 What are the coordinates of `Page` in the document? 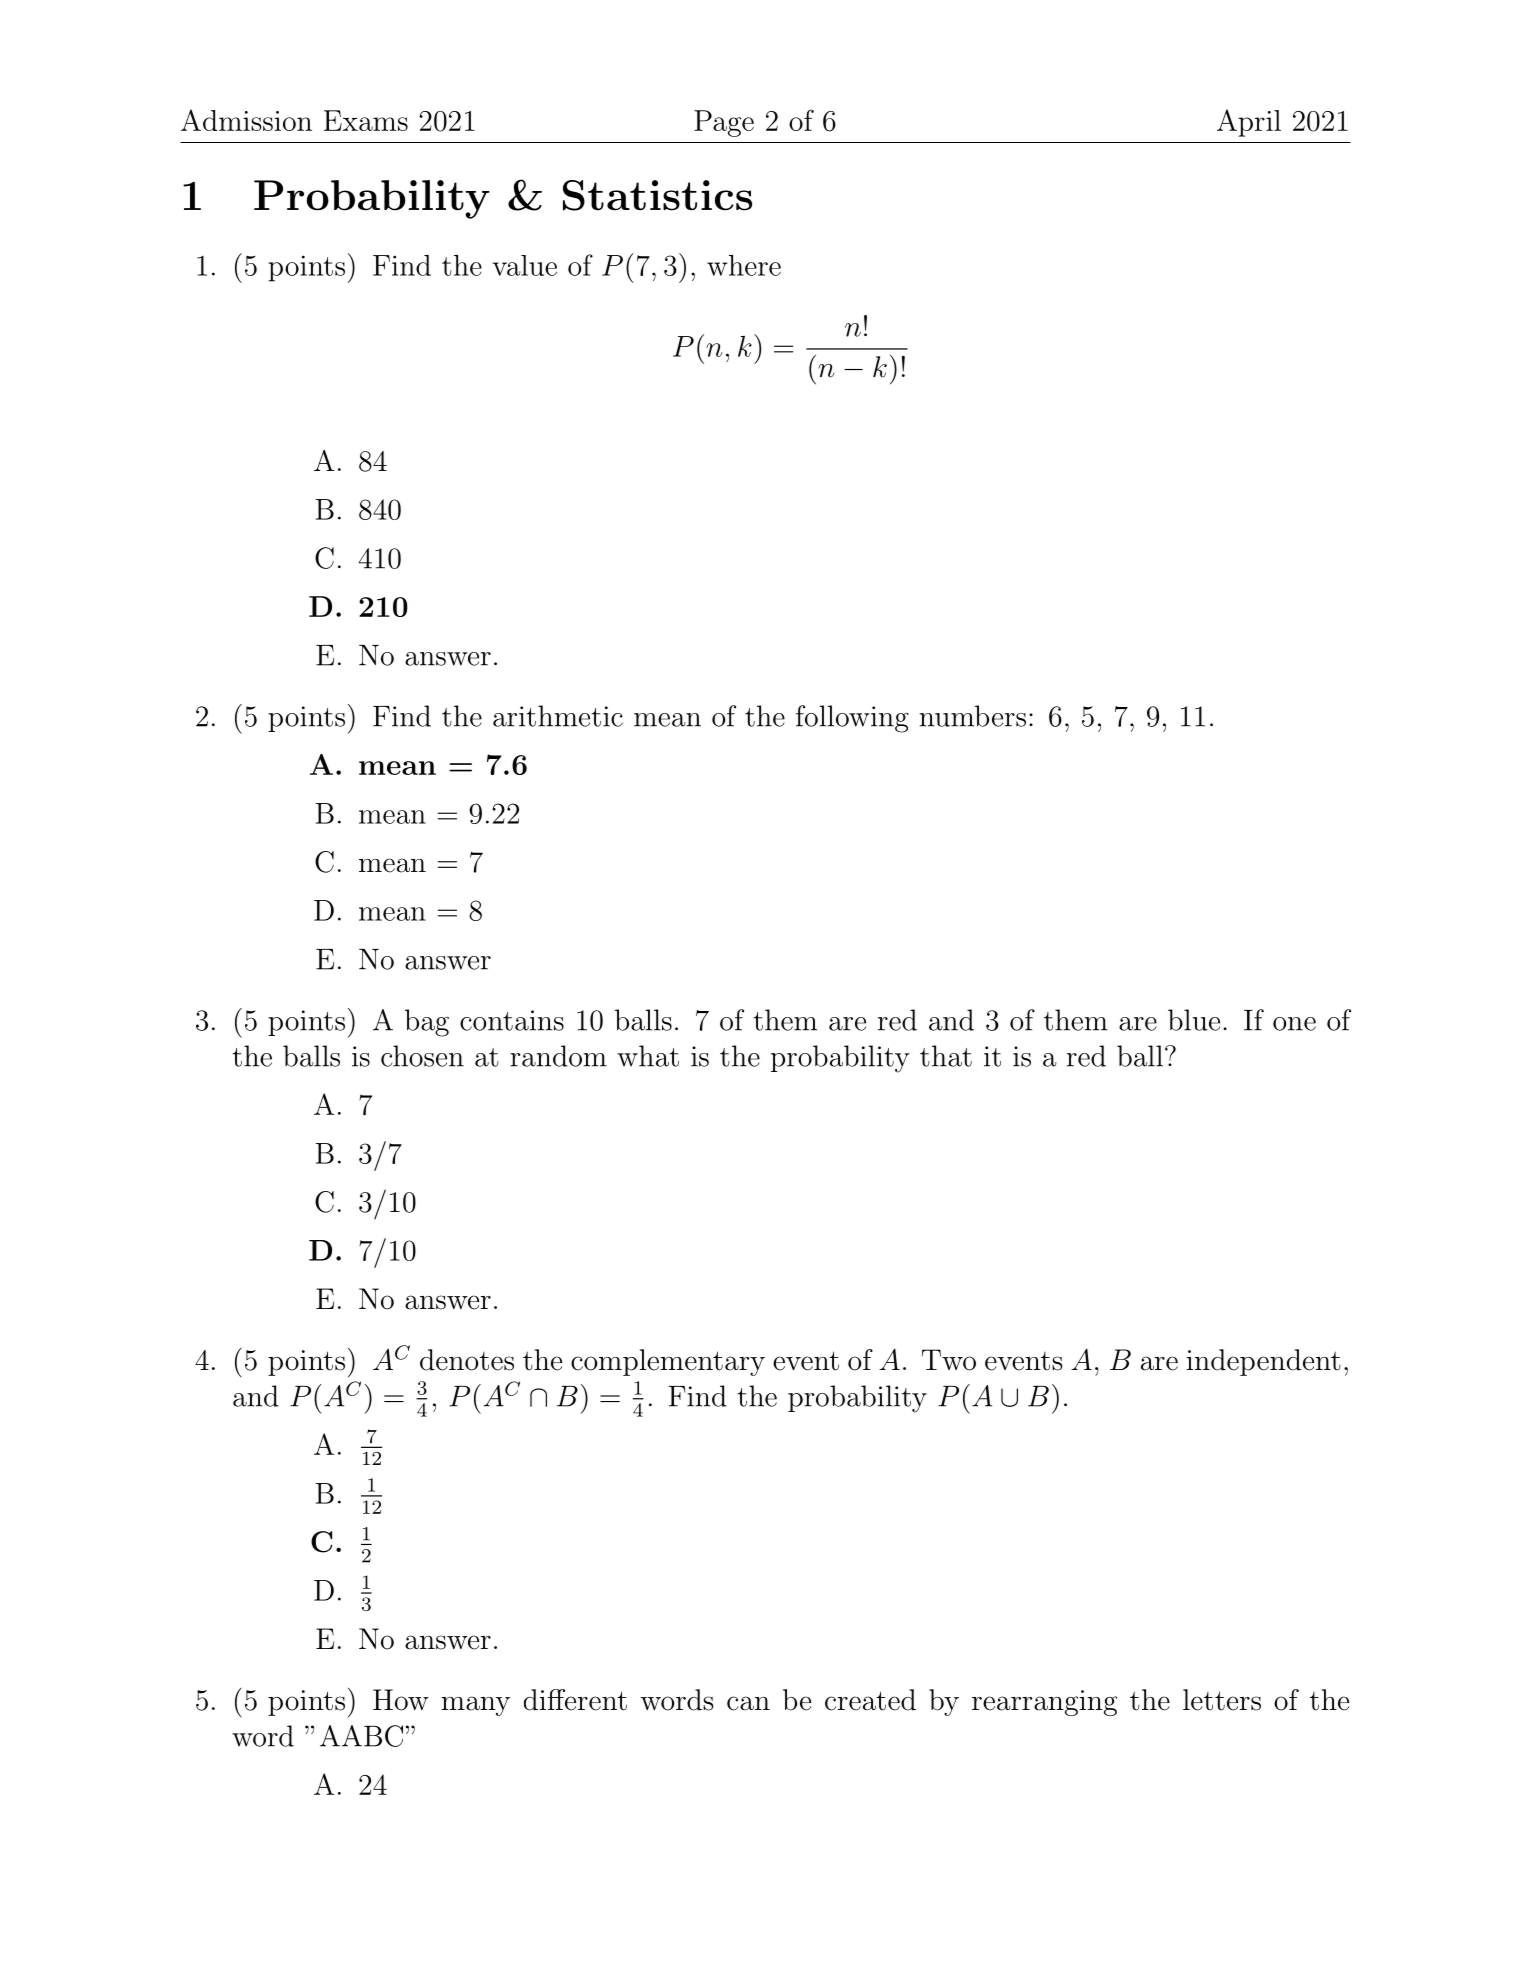 It's located at (724, 123).
